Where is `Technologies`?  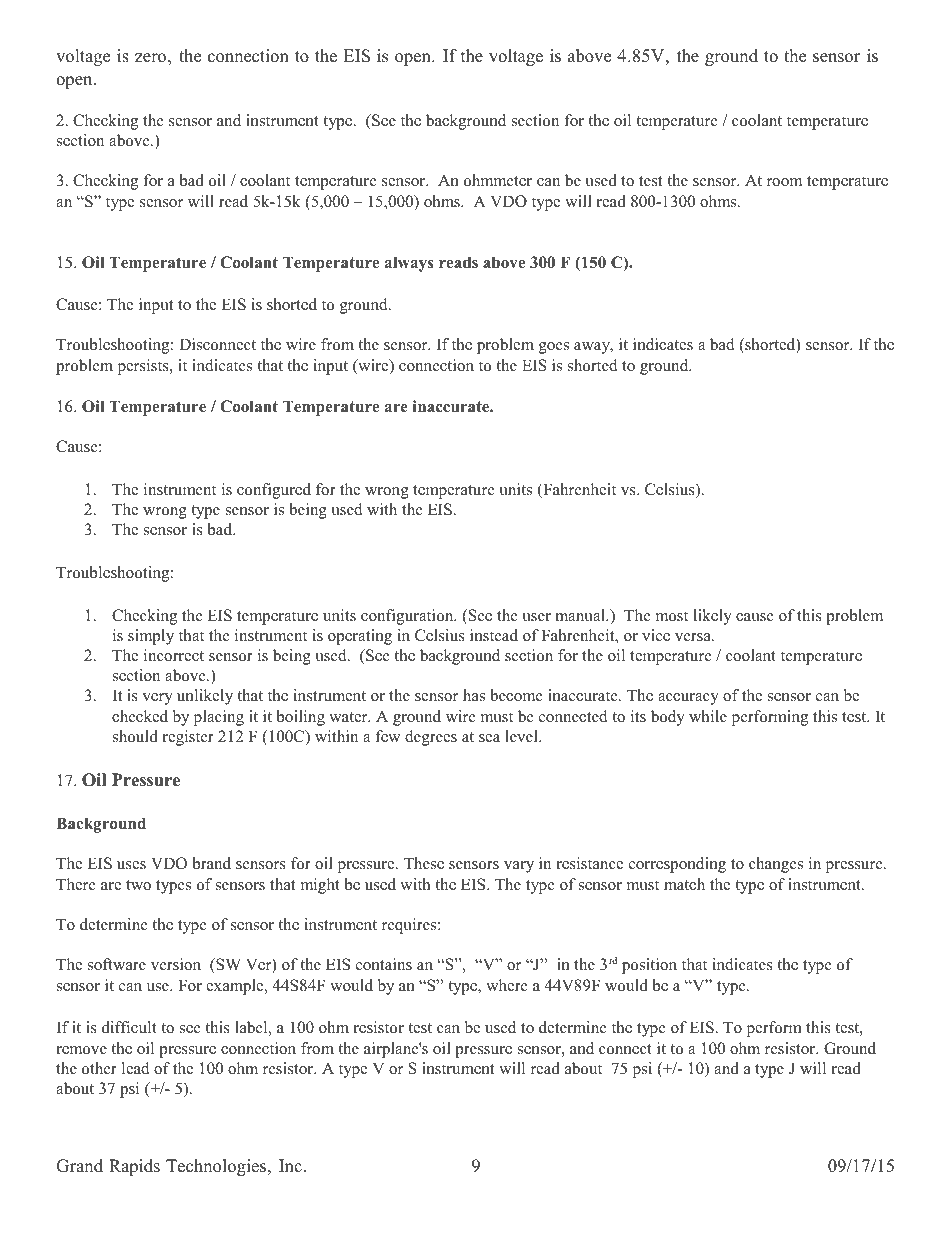 Technologies is located at coordinates (217, 1167).
